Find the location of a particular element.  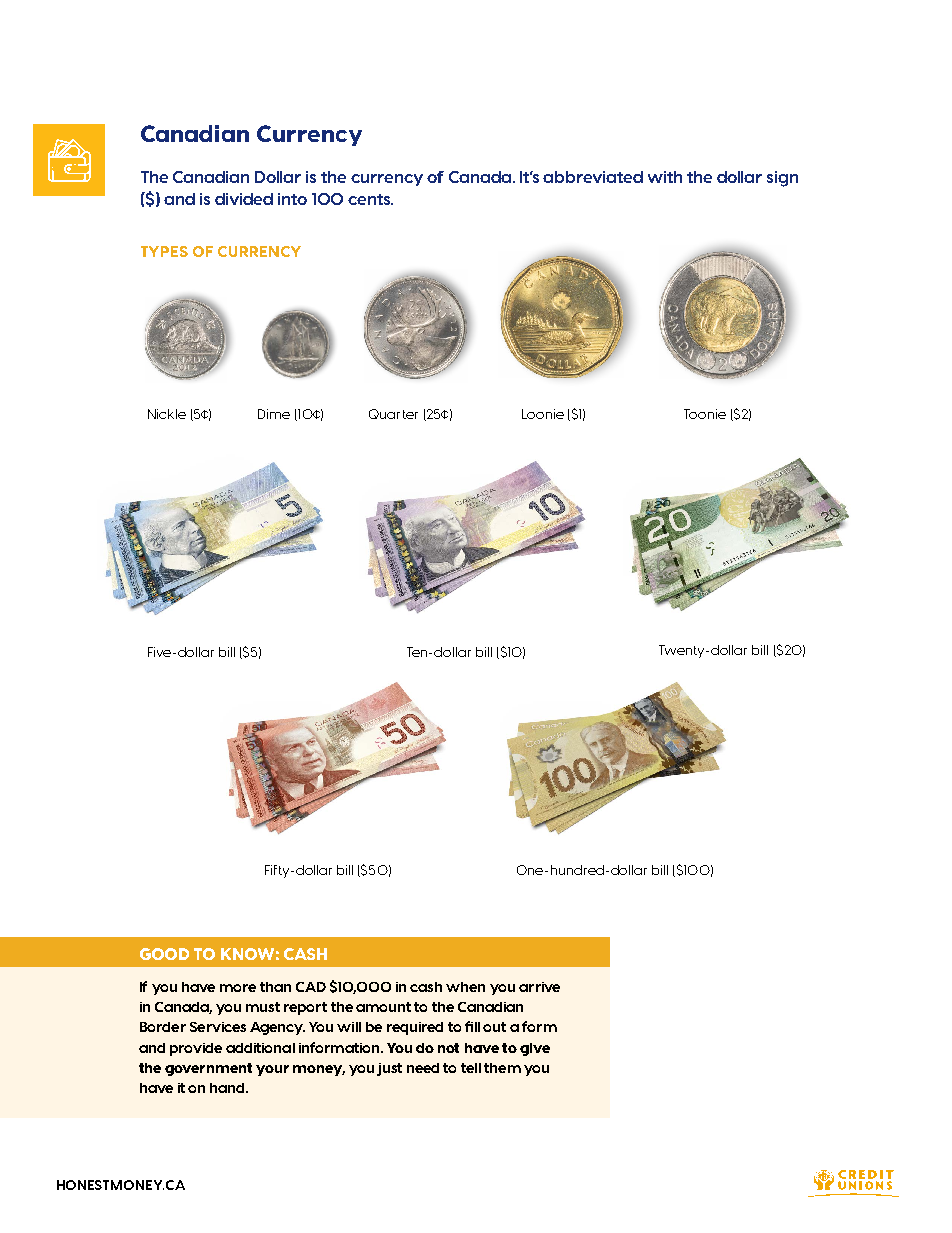

GOOD is located at coordinates (164, 954).
